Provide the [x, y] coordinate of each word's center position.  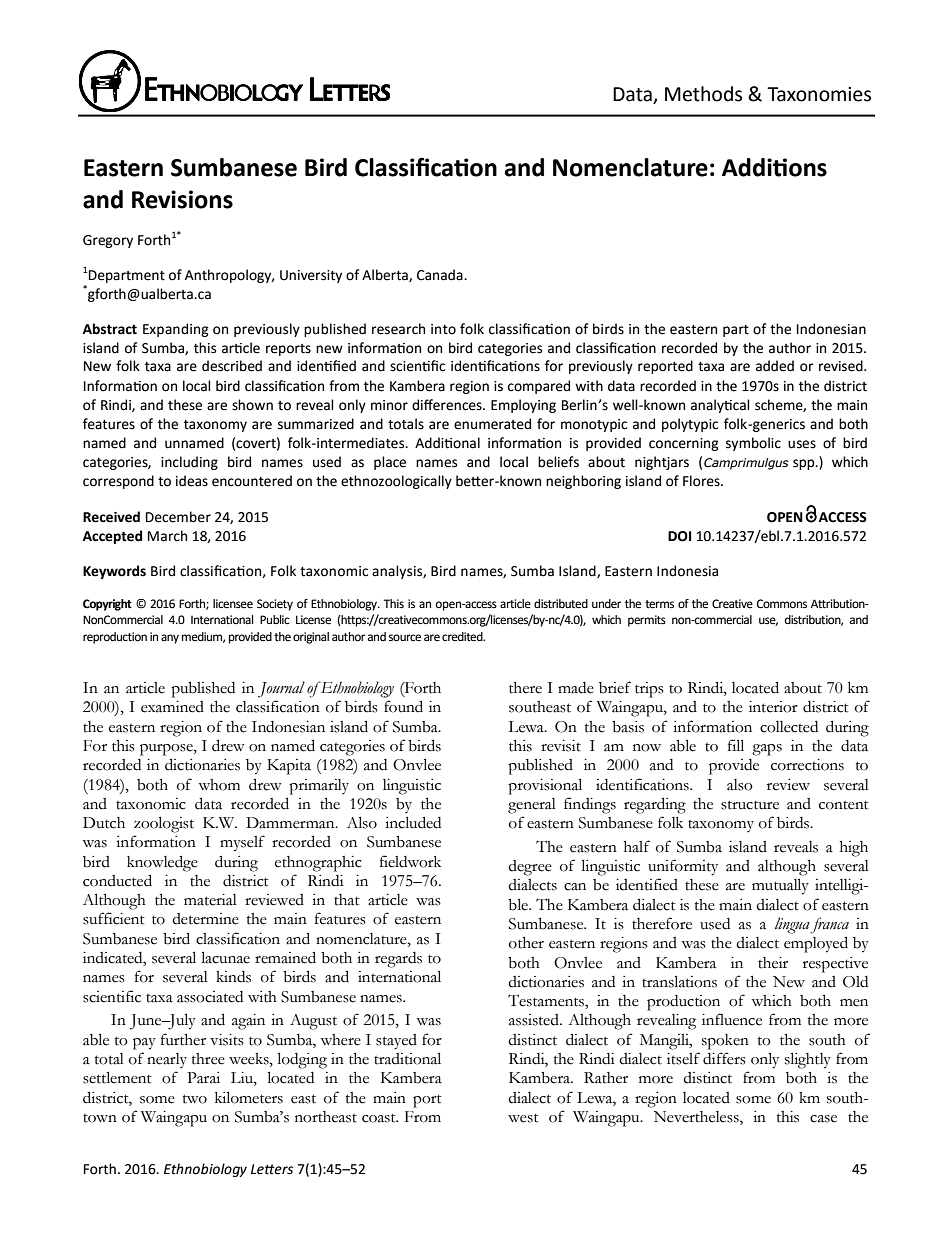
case [823, 1119]
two [195, 1099]
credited [463, 637]
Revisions [182, 199]
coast [380, 1118]
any [170, 639]
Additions [774, 167]
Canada [441, 275]
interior [773, 707]
